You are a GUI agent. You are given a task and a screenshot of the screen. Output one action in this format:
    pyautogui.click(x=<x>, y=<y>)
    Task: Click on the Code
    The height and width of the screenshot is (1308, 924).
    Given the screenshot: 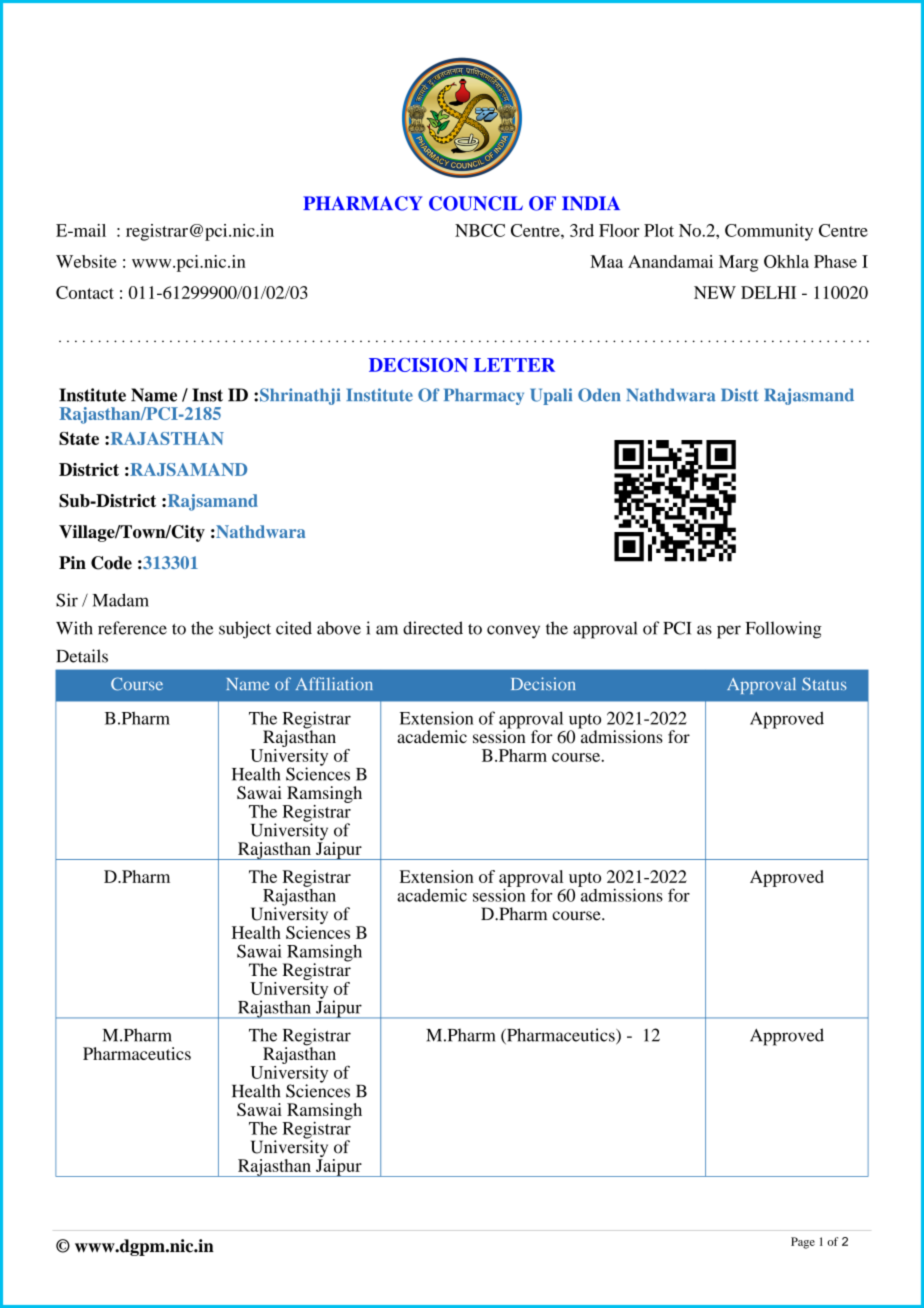 What is the action you would take?
    pyautogui.click(x=111, y=563)
